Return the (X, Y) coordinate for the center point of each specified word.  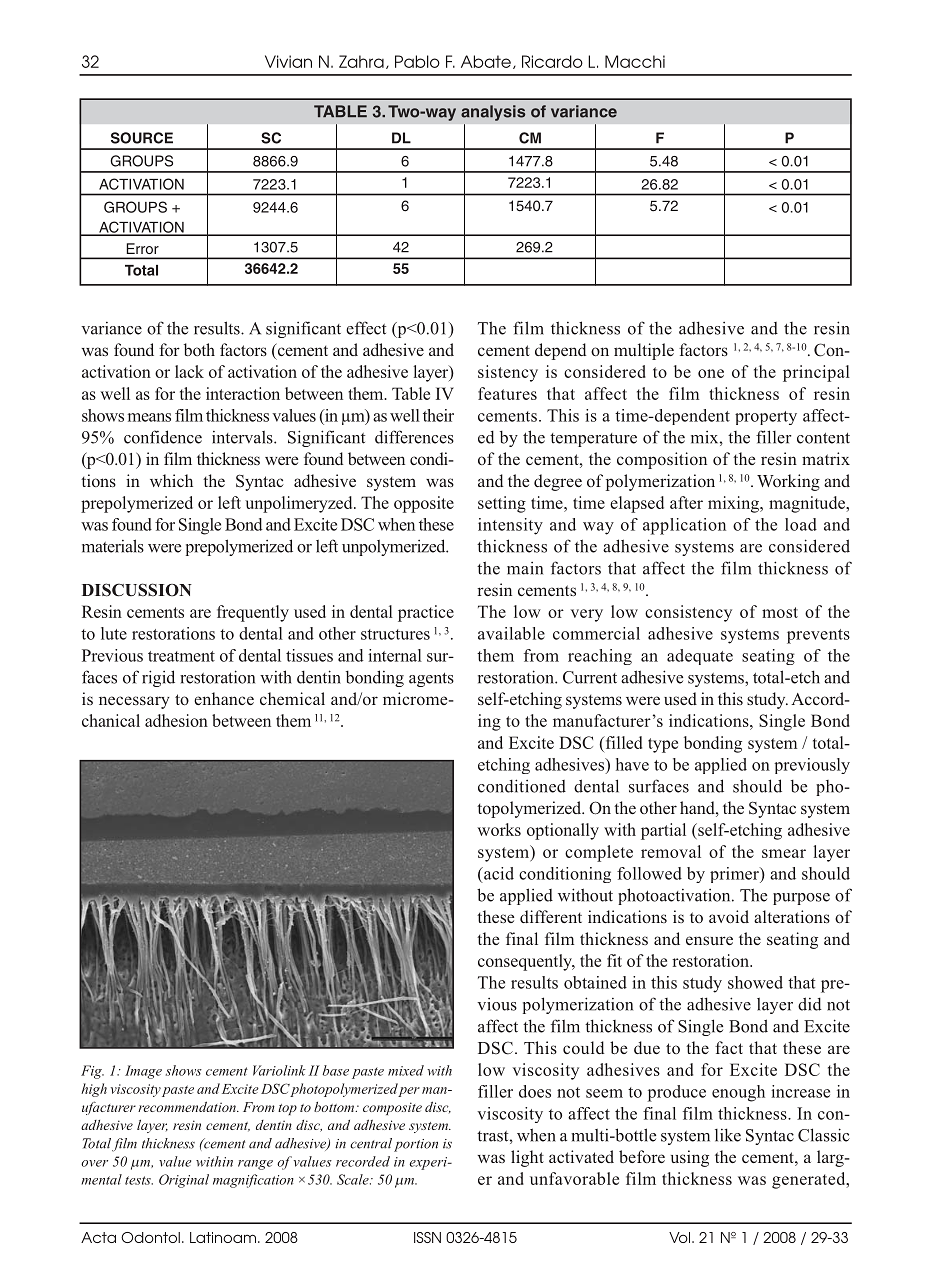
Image (143, 1072)
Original (184, 1181)
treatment (181, 656)
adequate (700, 657)
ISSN (427, 1237)
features (507, 393)
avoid (729, 916)
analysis (493, 113)
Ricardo (552, 61)
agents (431, 680)
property (766, 418)
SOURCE (142, 138)
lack (189, 371)
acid (498, 873)
